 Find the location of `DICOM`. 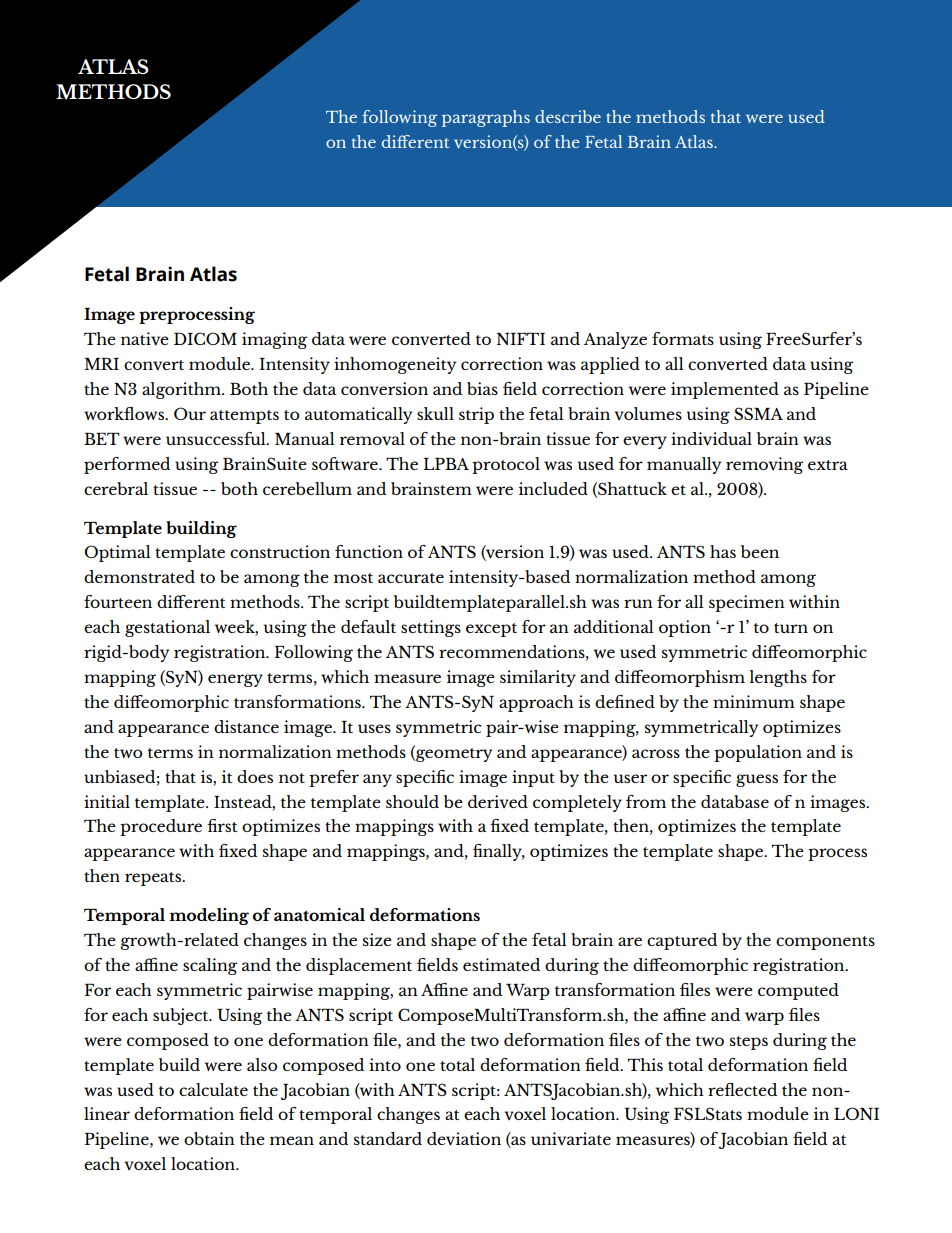

DICOM is located at coordinates (205, 338).
